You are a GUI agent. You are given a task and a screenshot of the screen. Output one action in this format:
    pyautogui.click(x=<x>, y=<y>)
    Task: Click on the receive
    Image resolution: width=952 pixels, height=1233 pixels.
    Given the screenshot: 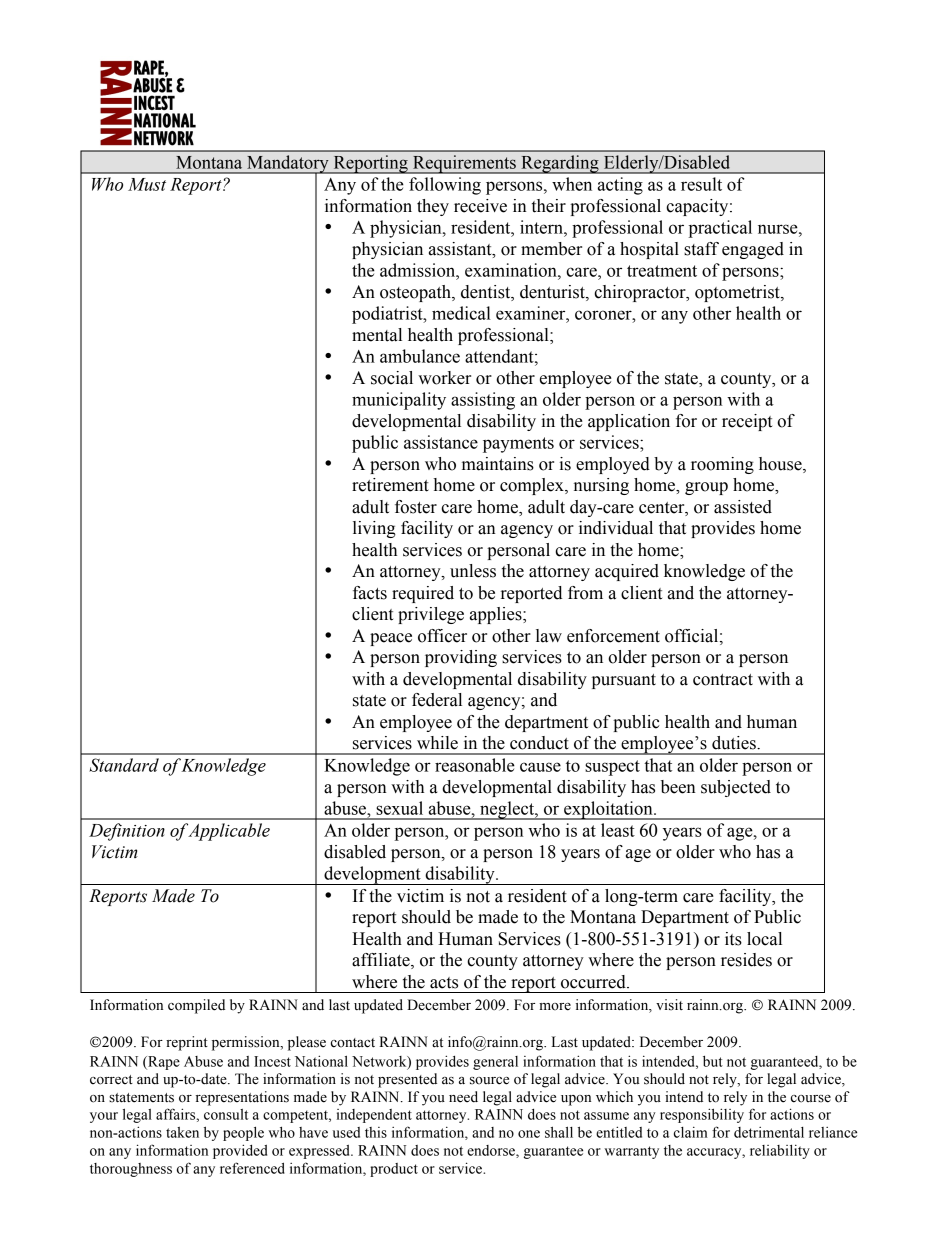 What is the action you would take?
    pyautogui.click(x=480, y=206)
